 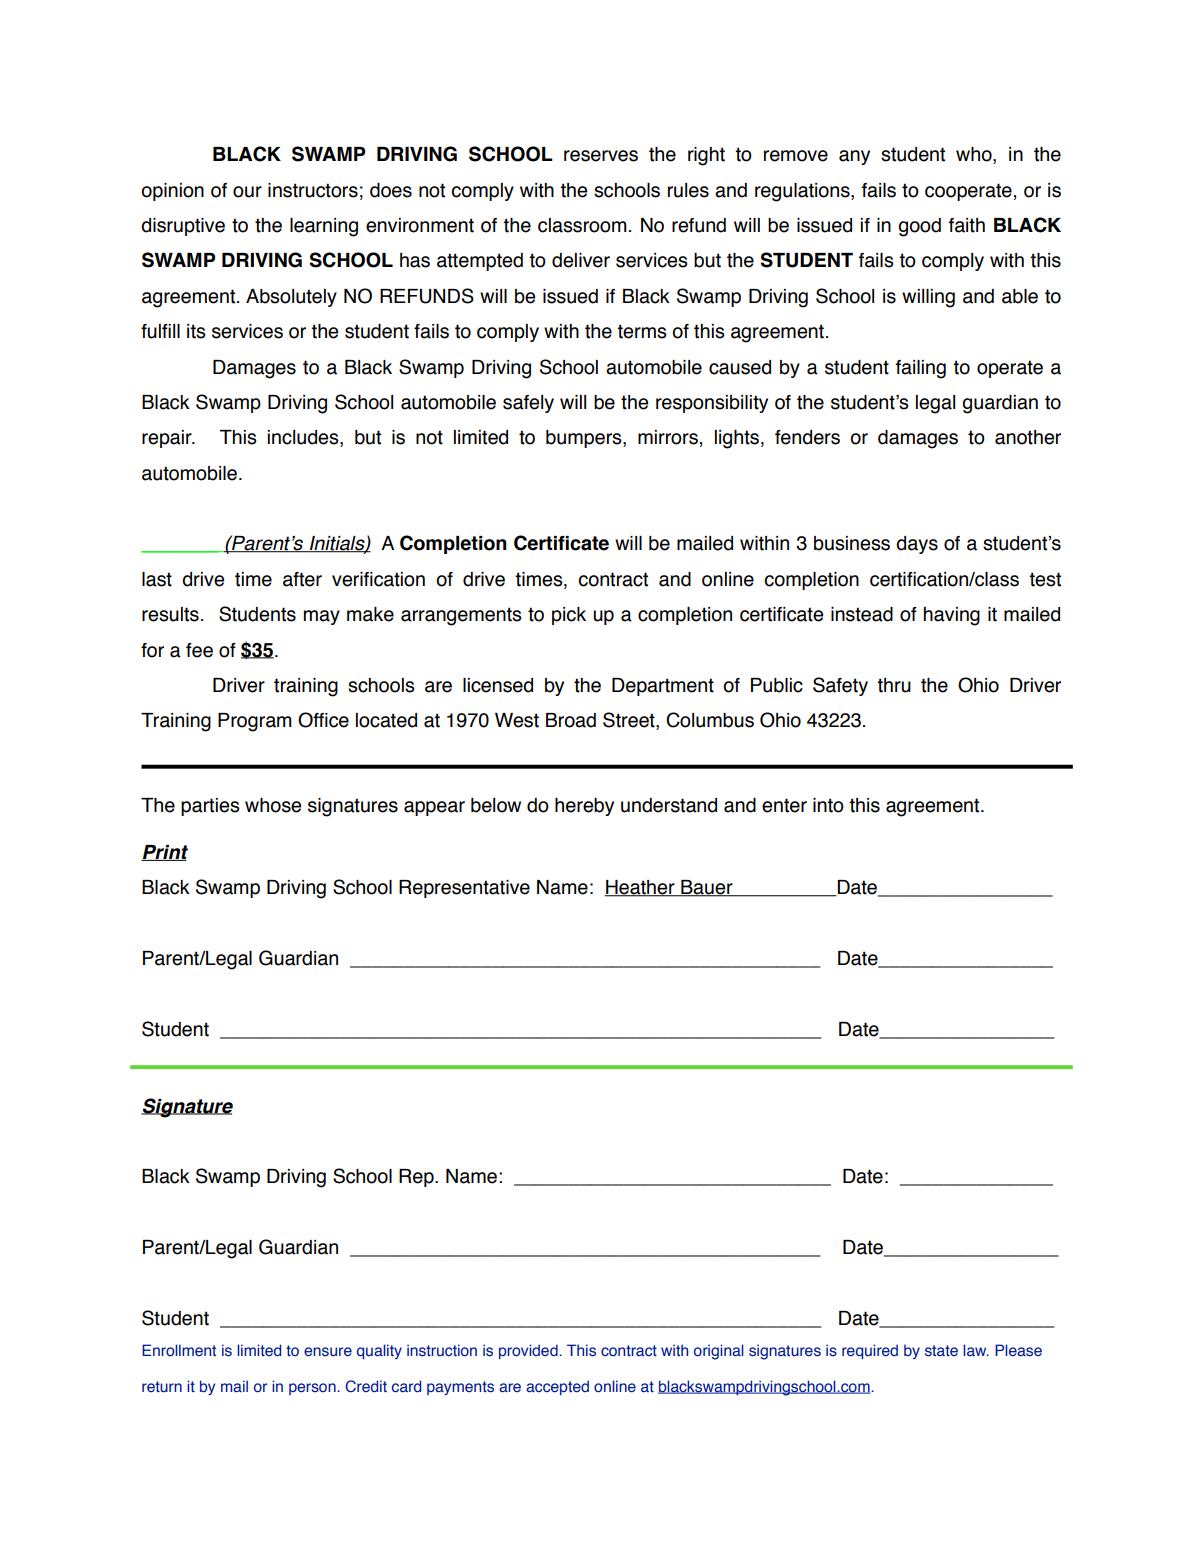 I want to click on good, so click(x=920, y=227).
